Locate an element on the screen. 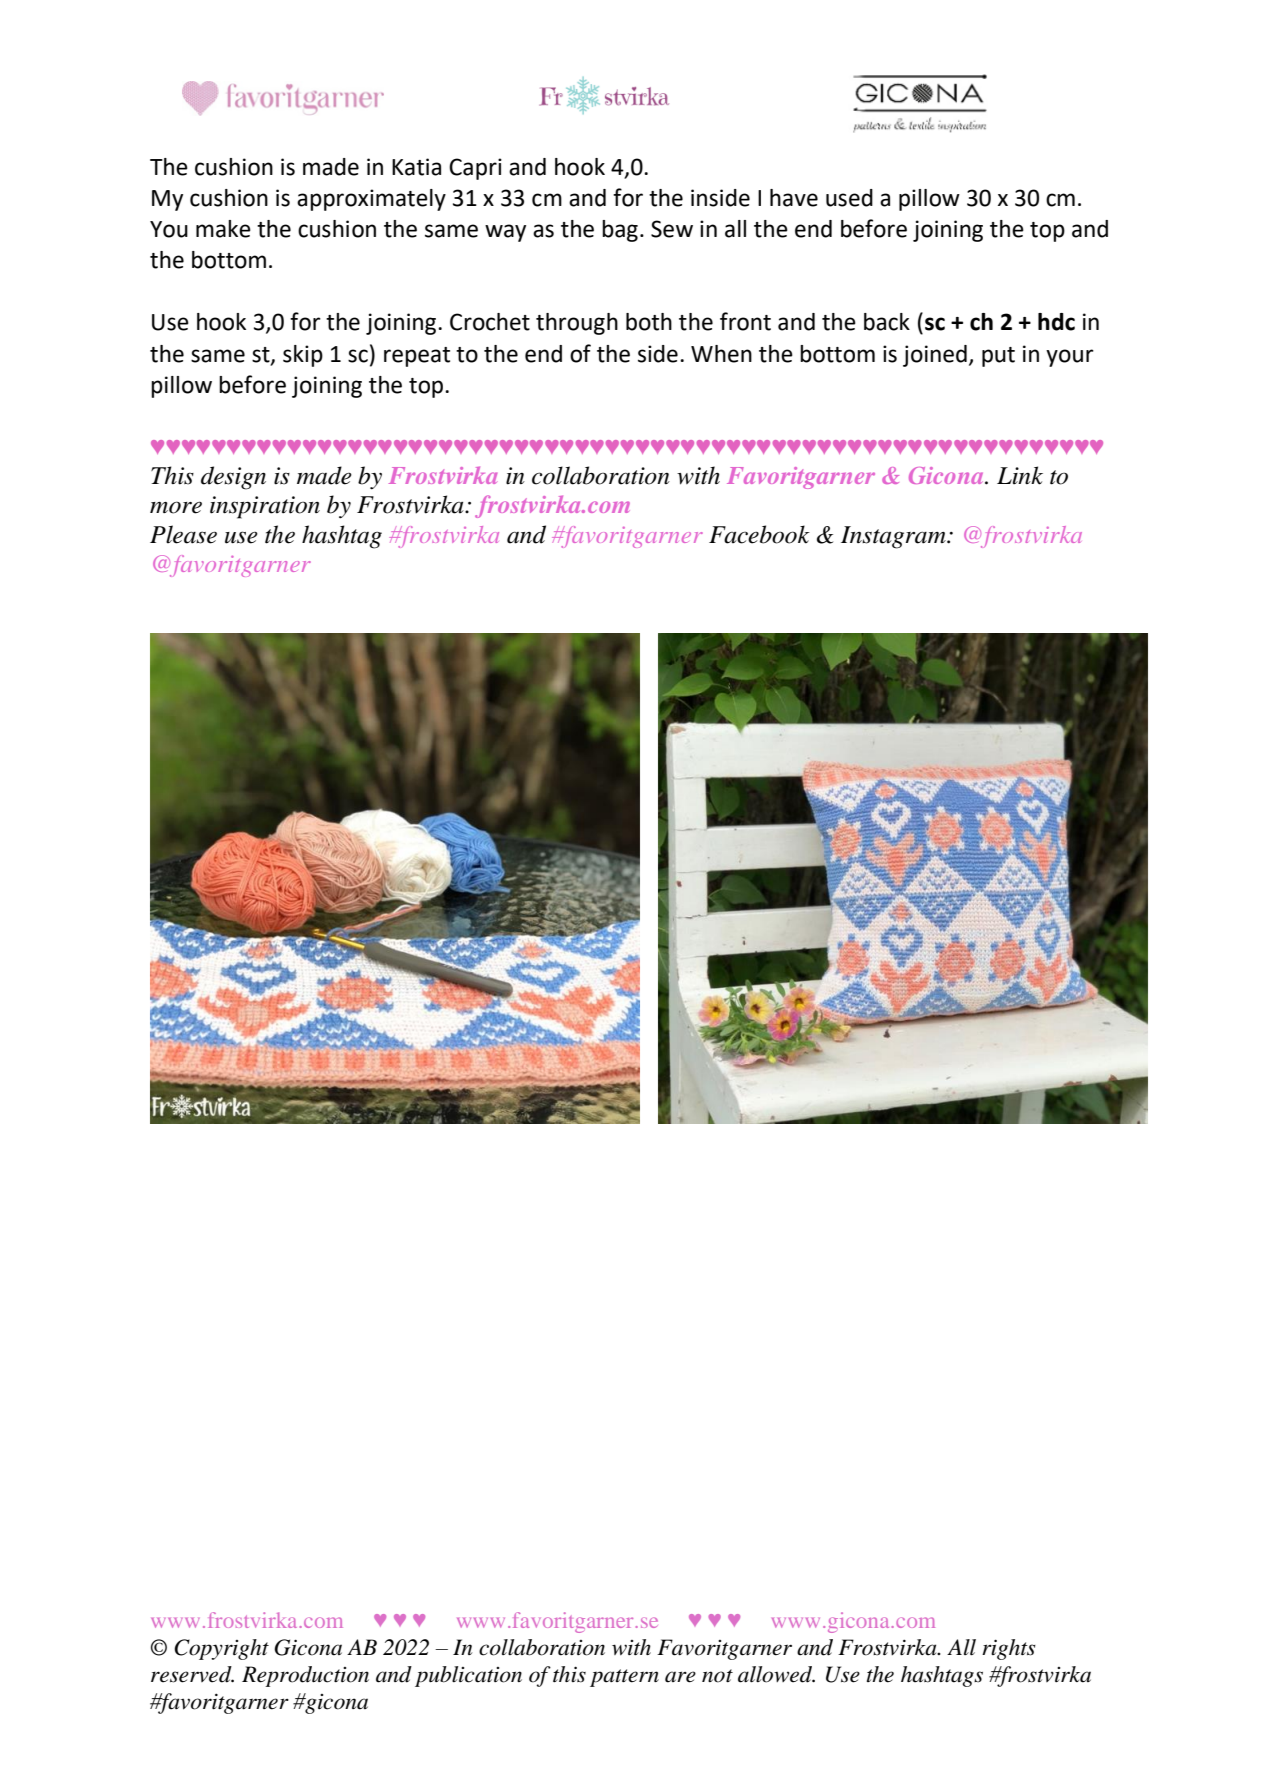  Facebook is located at coordinates (759, 534).
